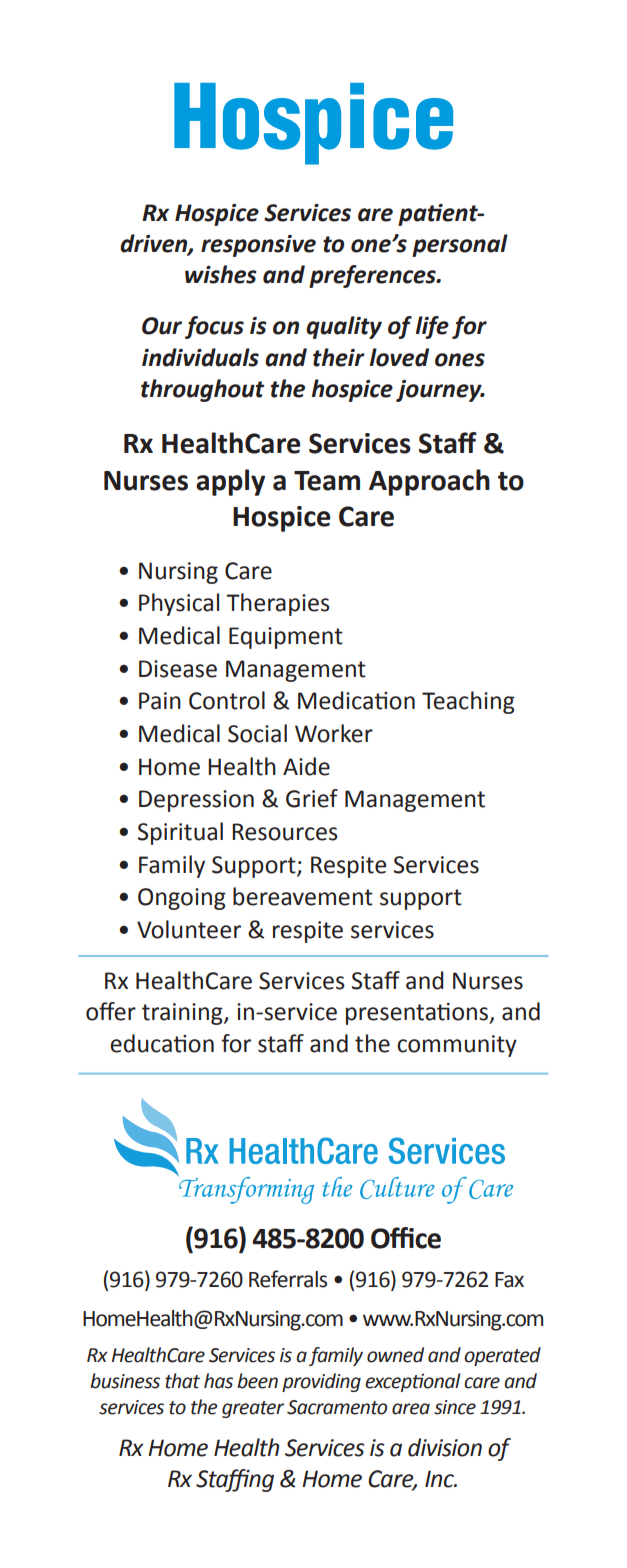 The image size is (627, 1568). I want to click on Referrals, so click(288, 1279).
